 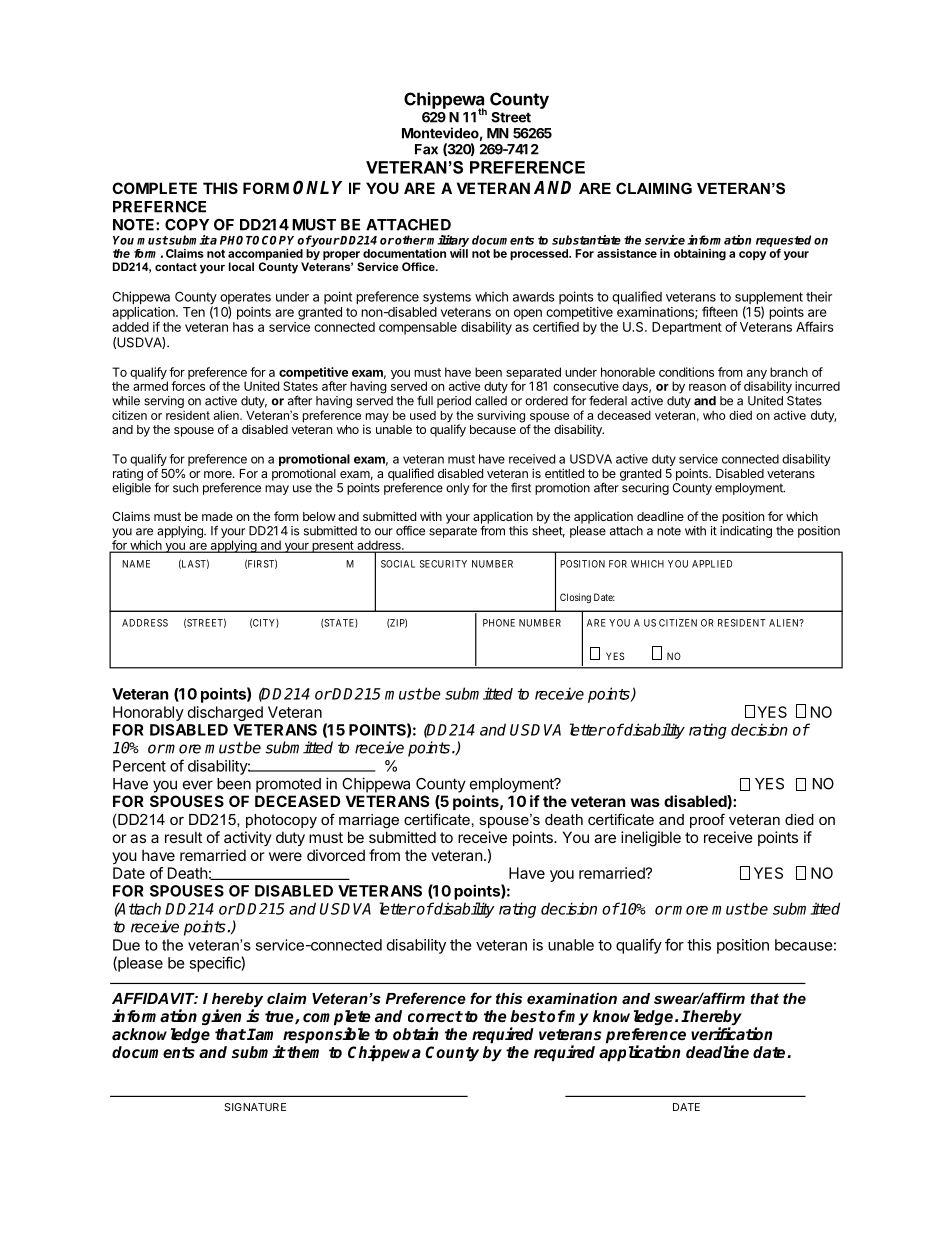 What do you see at coordinates (217, 516) in the screenshot?
I see `made` at bounding box center [217, 516].
